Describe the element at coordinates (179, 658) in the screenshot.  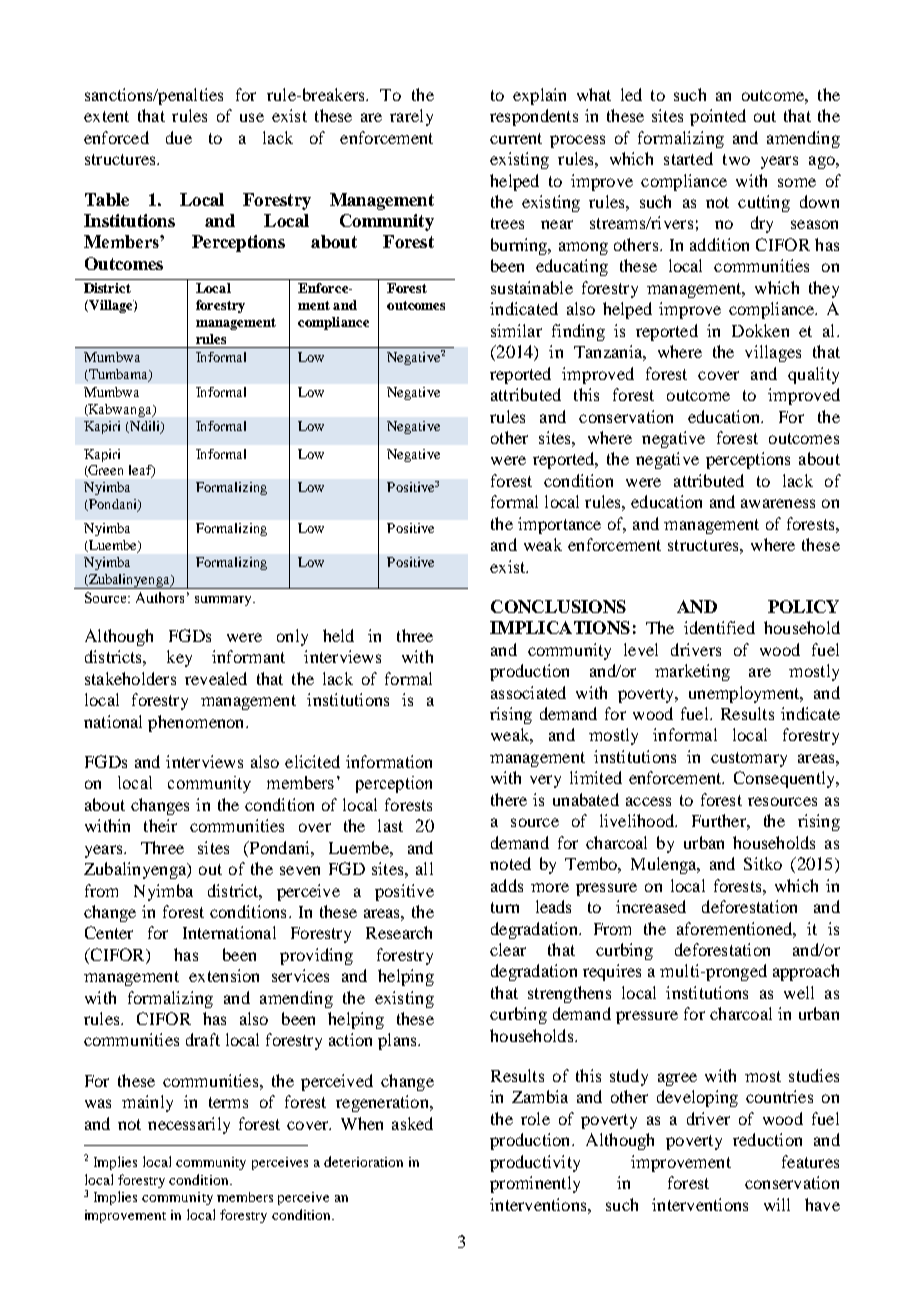
I see `key` at that location.
